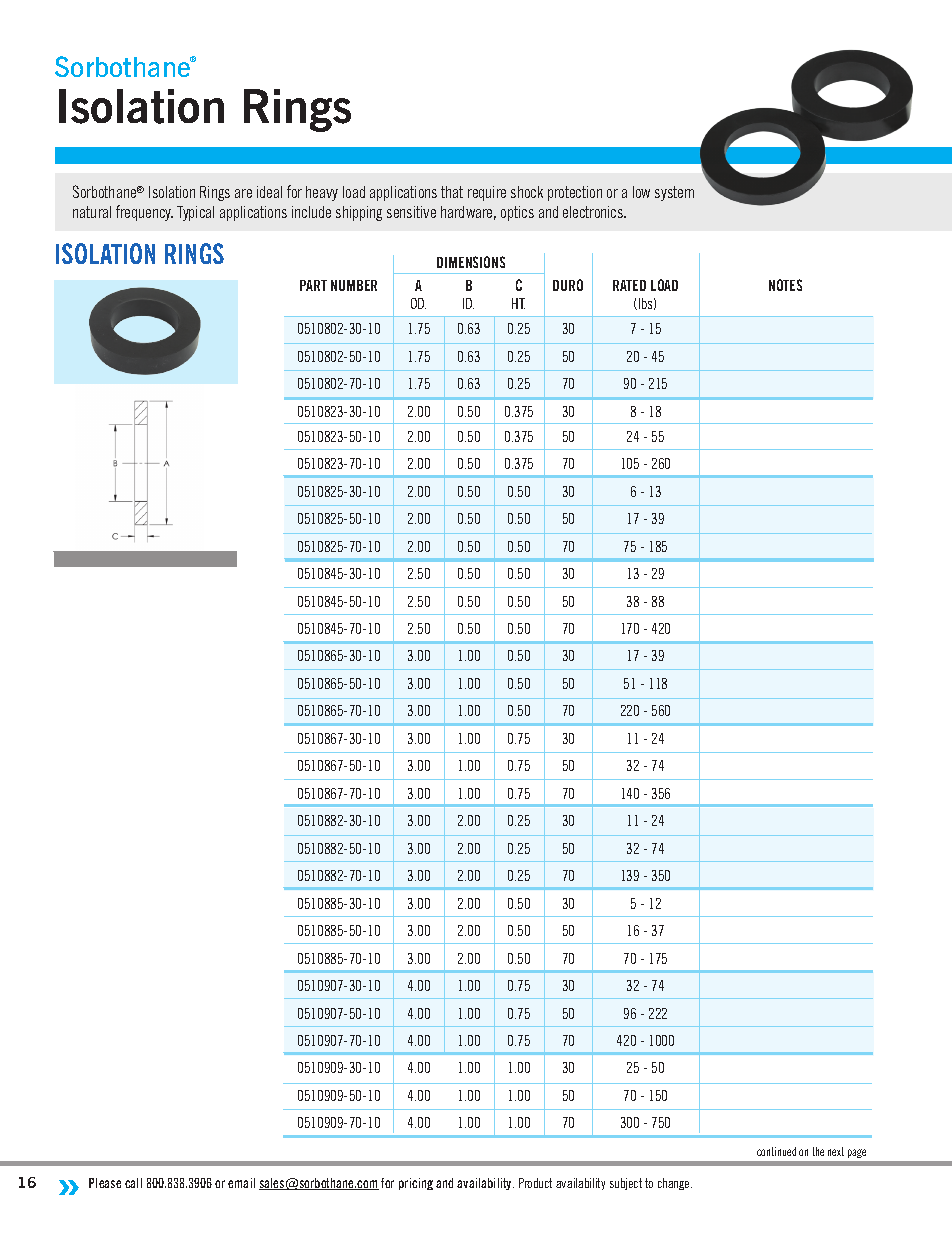  Describe the element at coordinates (195, 213) in the screenshot. I see `Typical` at that location.
